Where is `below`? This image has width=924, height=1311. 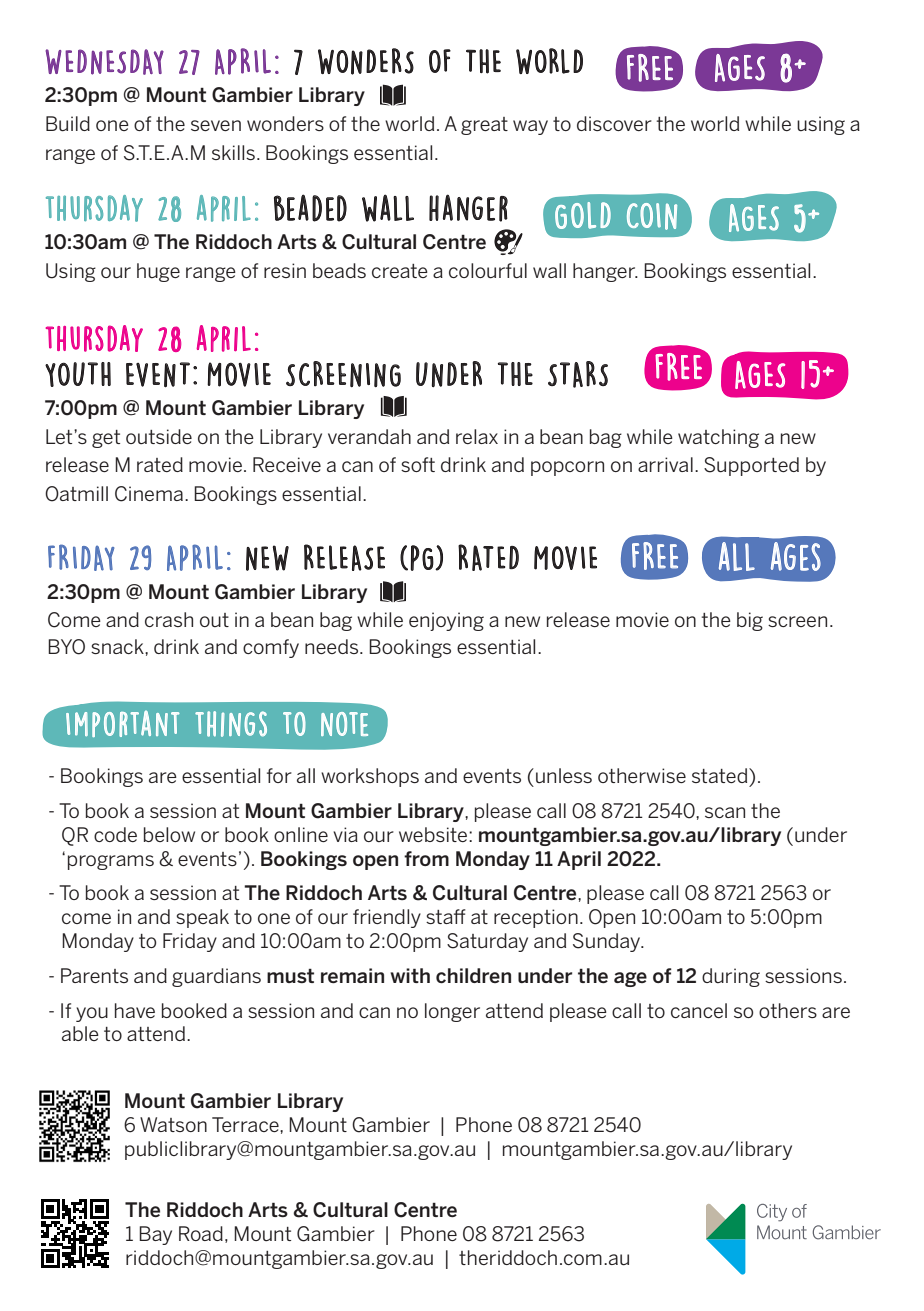 below is located at coordinates (169, 834).
